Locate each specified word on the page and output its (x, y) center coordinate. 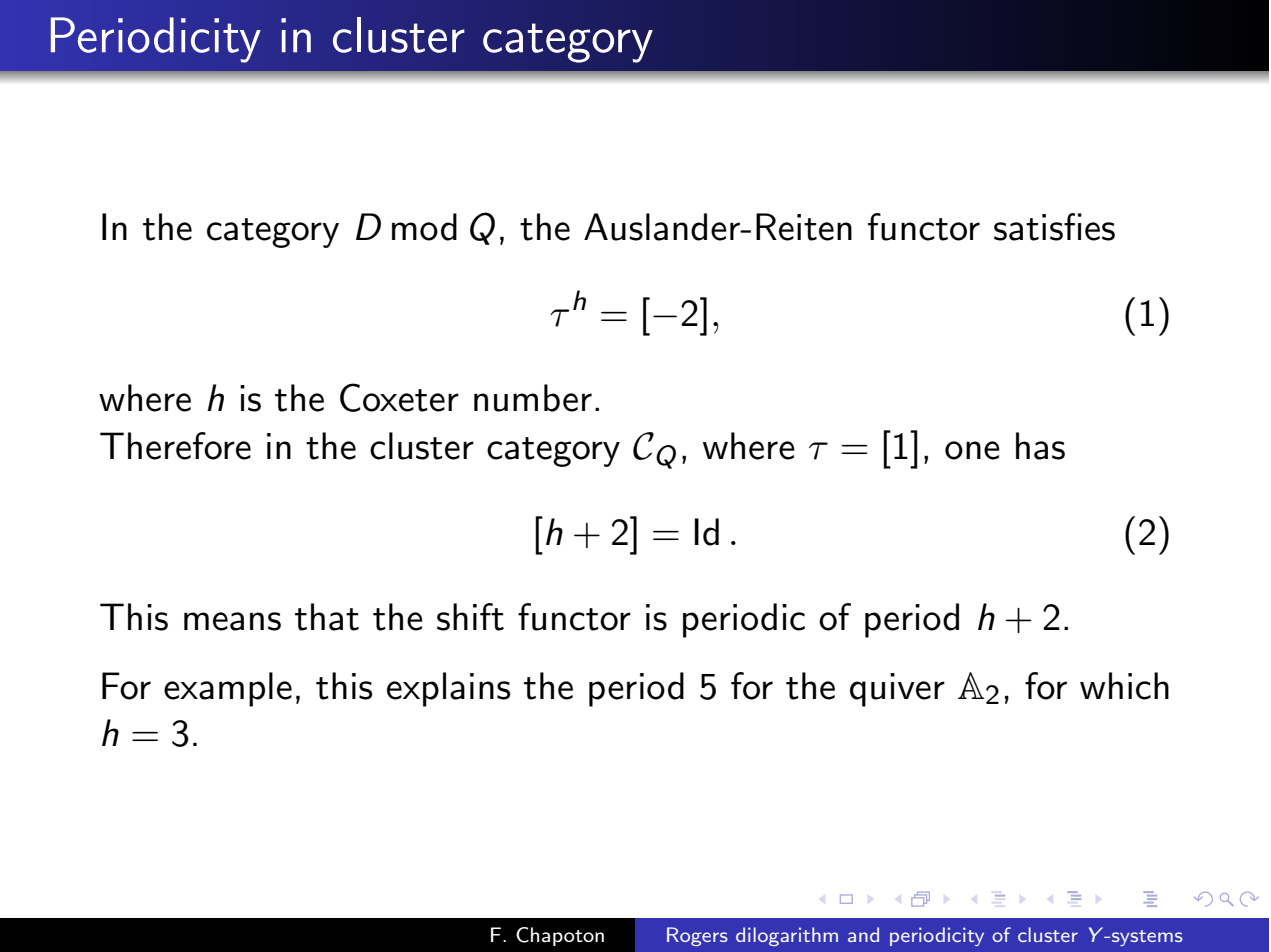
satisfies (1054, 227)
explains (448, 689)
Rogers (697, 936)
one (972, 450)
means (232, 621)
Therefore (175, 446)
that (327, 617)
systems (1147, 938)
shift (470, 617)
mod (424, 227)
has (1040, 446)
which (1124, 686)
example (228, 689)
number (533, 398)
